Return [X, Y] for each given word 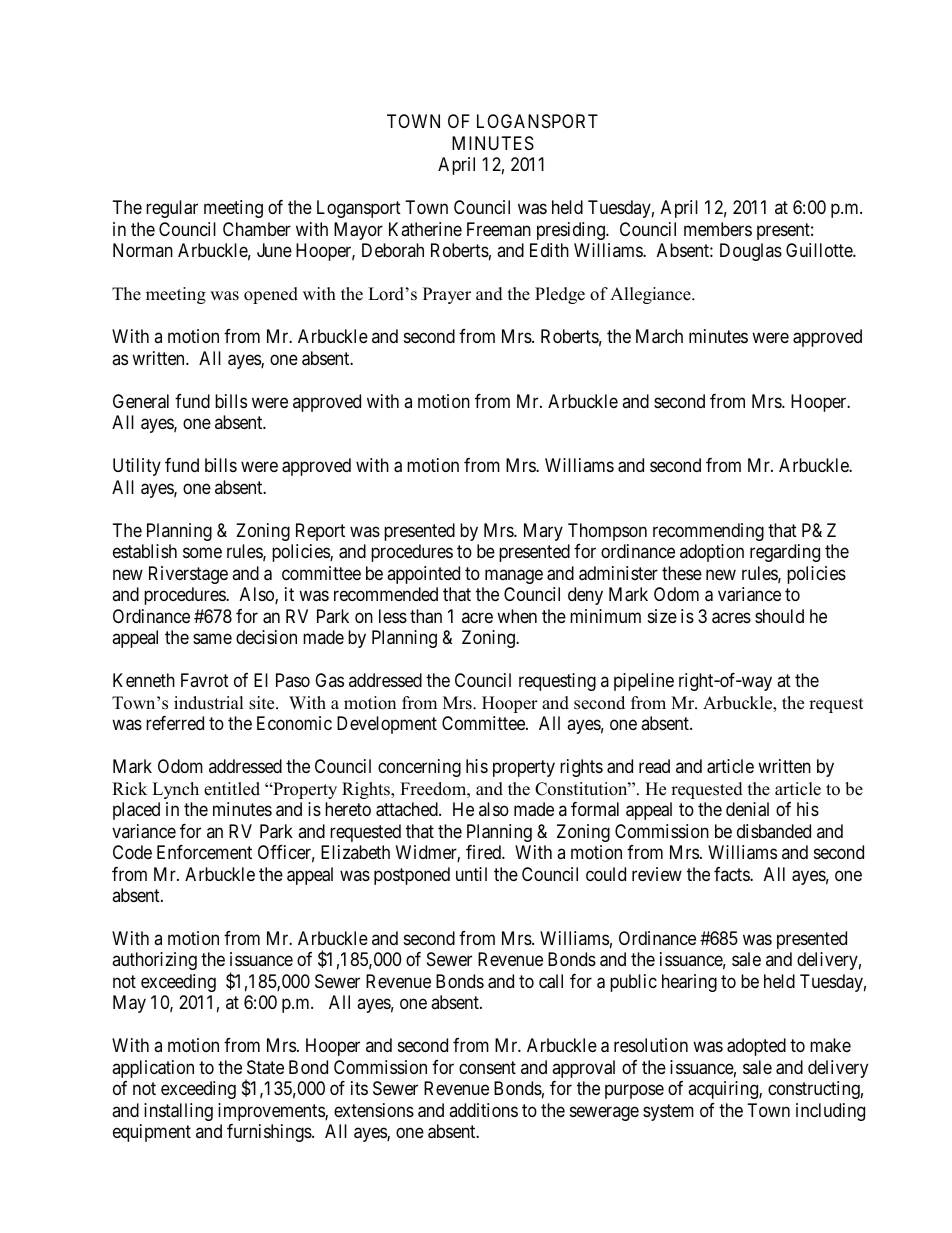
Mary [543, 532]
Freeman [499, 229]
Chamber [257, 229]
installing [178, 1112]
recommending [708, 532]
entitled [232, 789]
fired [484, 852]
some [202, 553]
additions [483, 1110]
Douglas [751, 252]
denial [747, 809]
